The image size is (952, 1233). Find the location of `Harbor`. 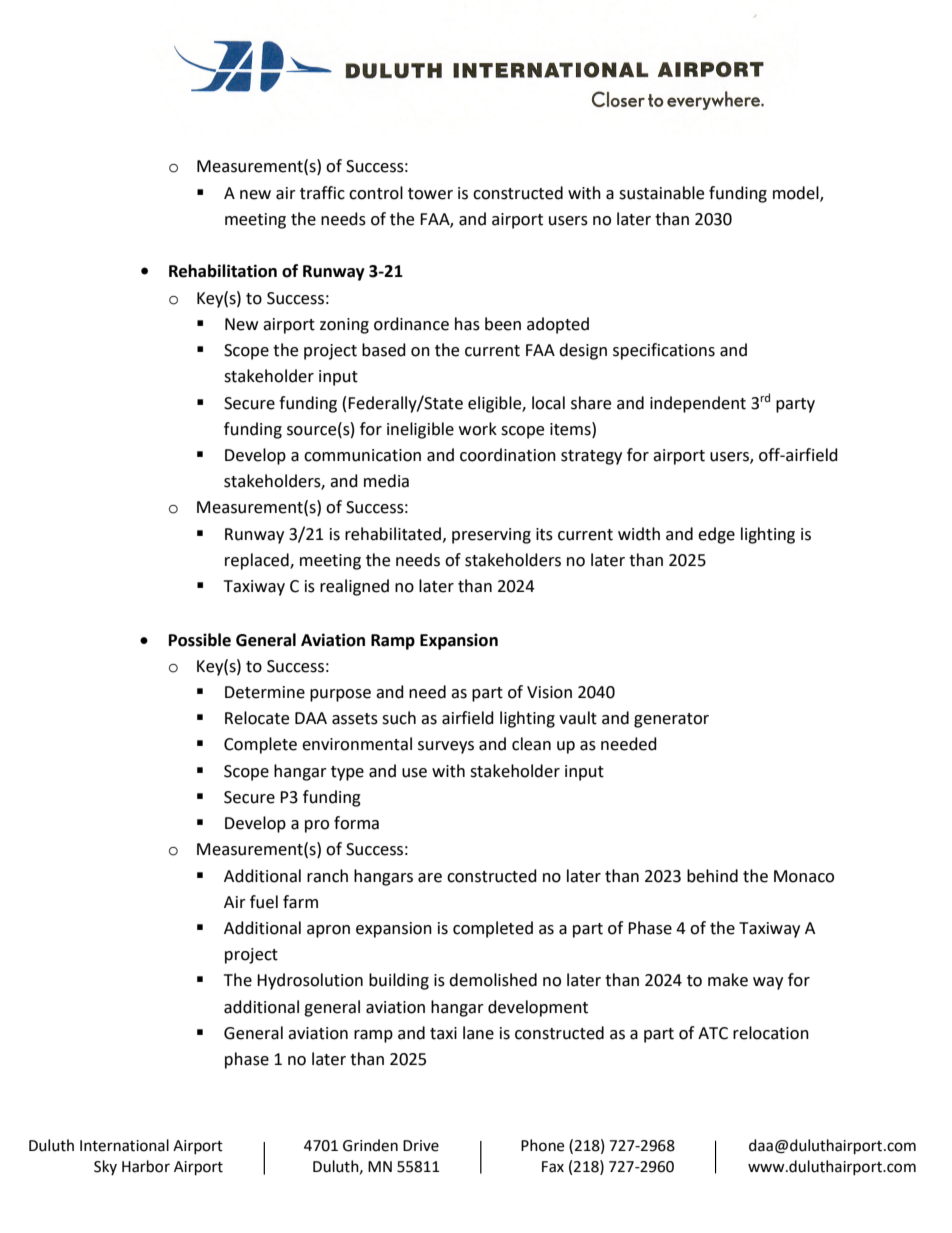

Harbor is located at coordinates (146, 1166).
